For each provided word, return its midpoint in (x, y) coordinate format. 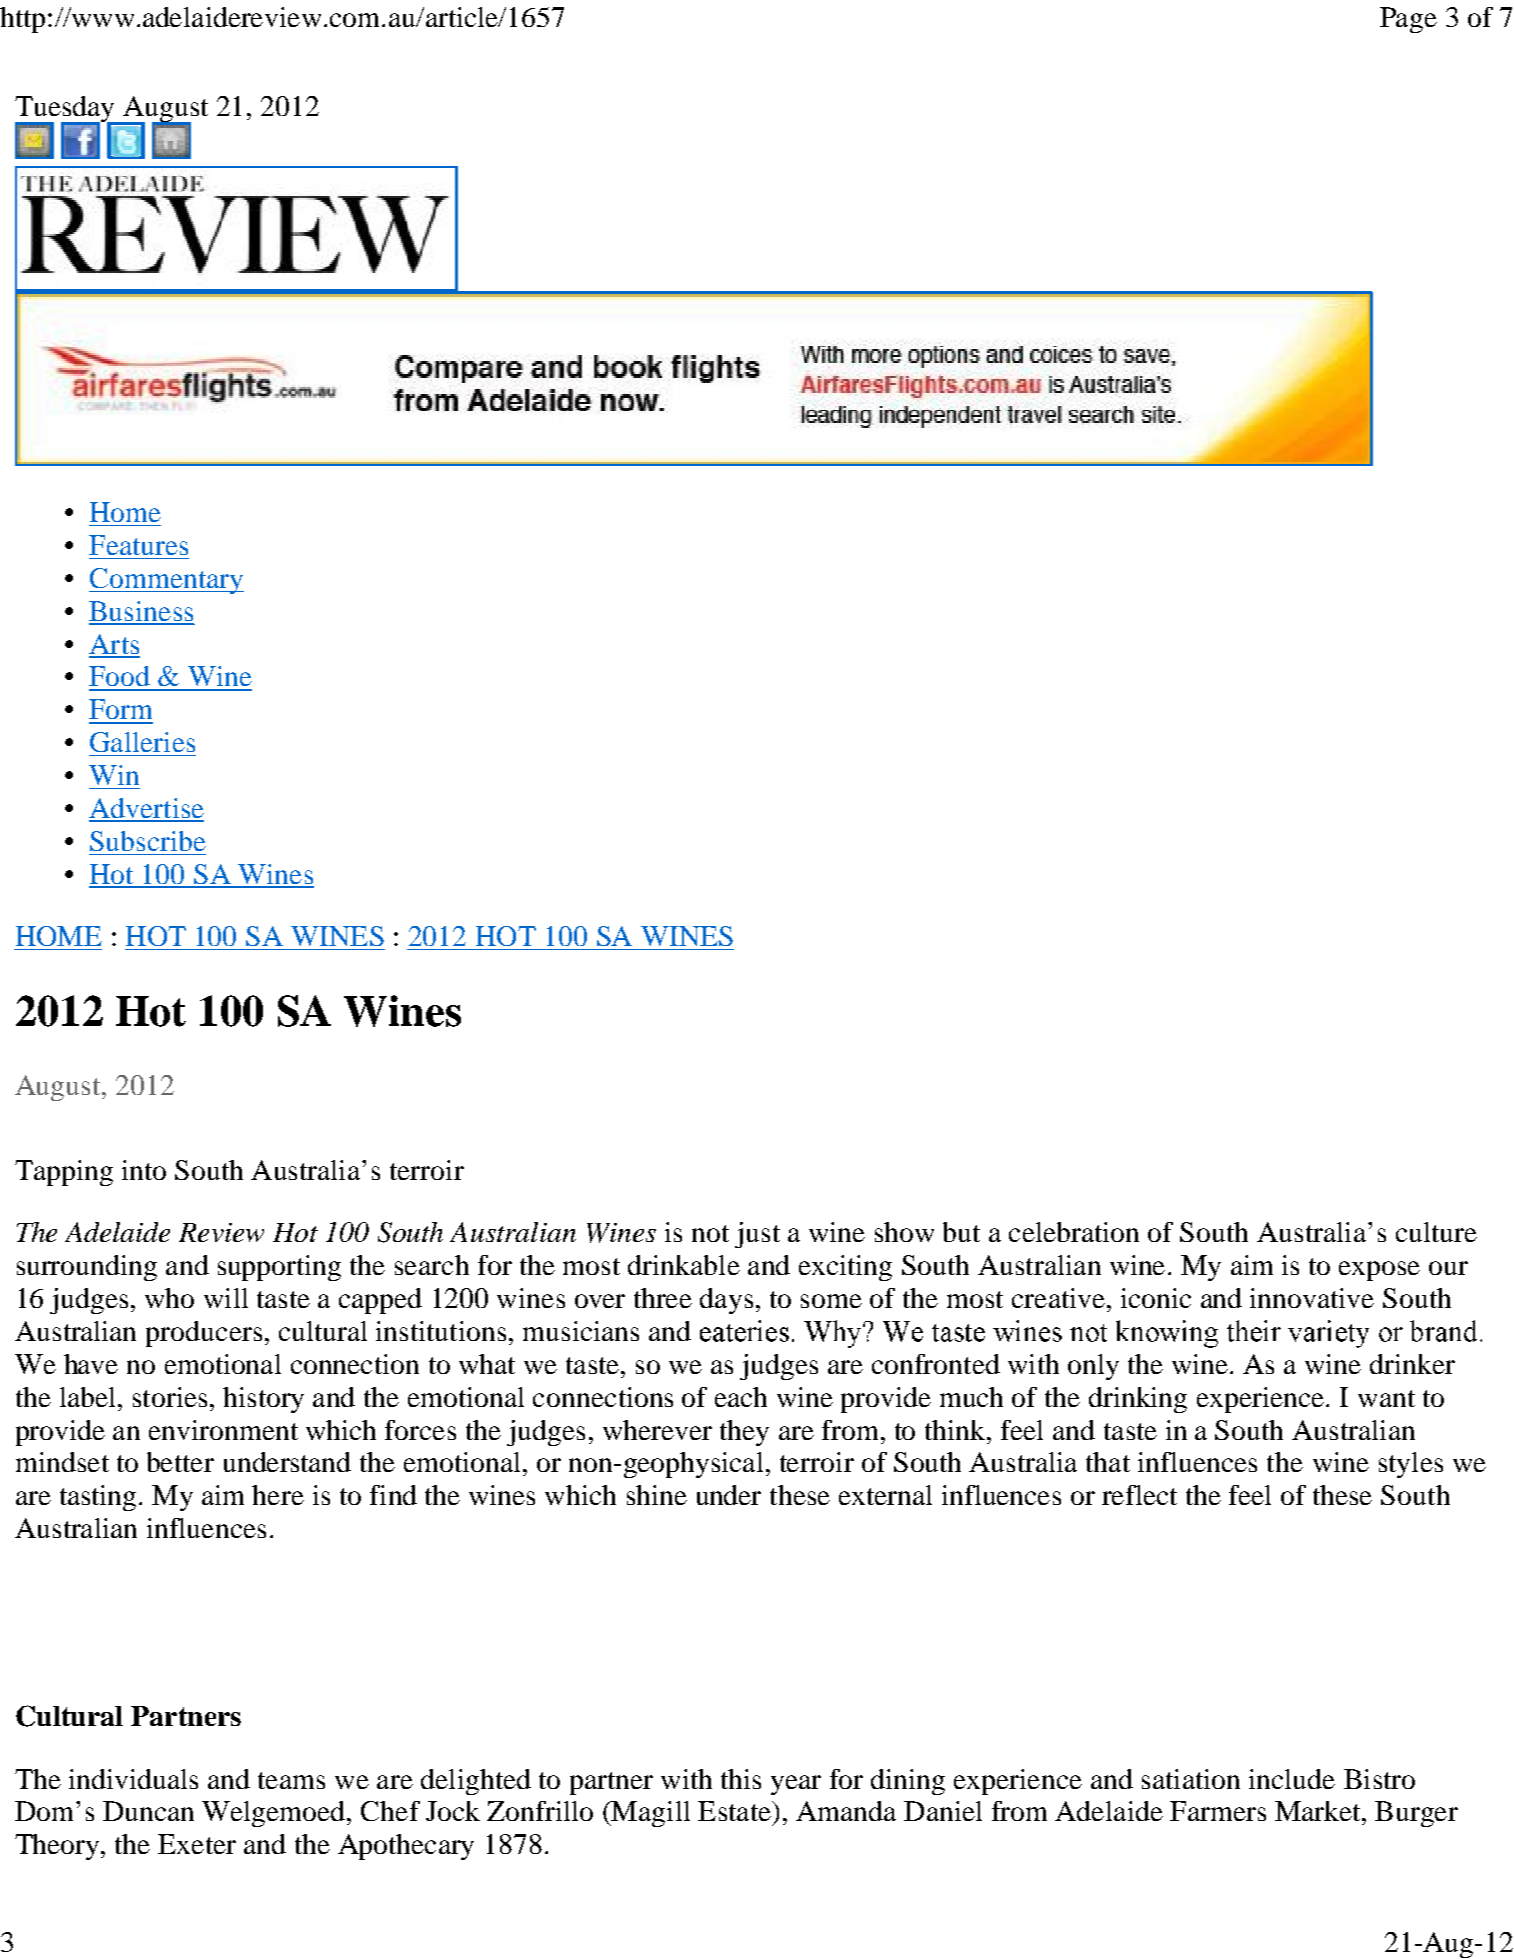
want (1386, 1398)
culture (1436, 1232)
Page (1408, 20)
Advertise (146, 809)
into (144, 1170)
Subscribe (148, 841)
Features (138, 545)
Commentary (166, 581)
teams (291, 1780)
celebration (1074, 1232)
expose (1379, 1271)
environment (223, 1430)
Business (141, 612)
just (757, 1235)
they (744, 1433)
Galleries (142, 742)
